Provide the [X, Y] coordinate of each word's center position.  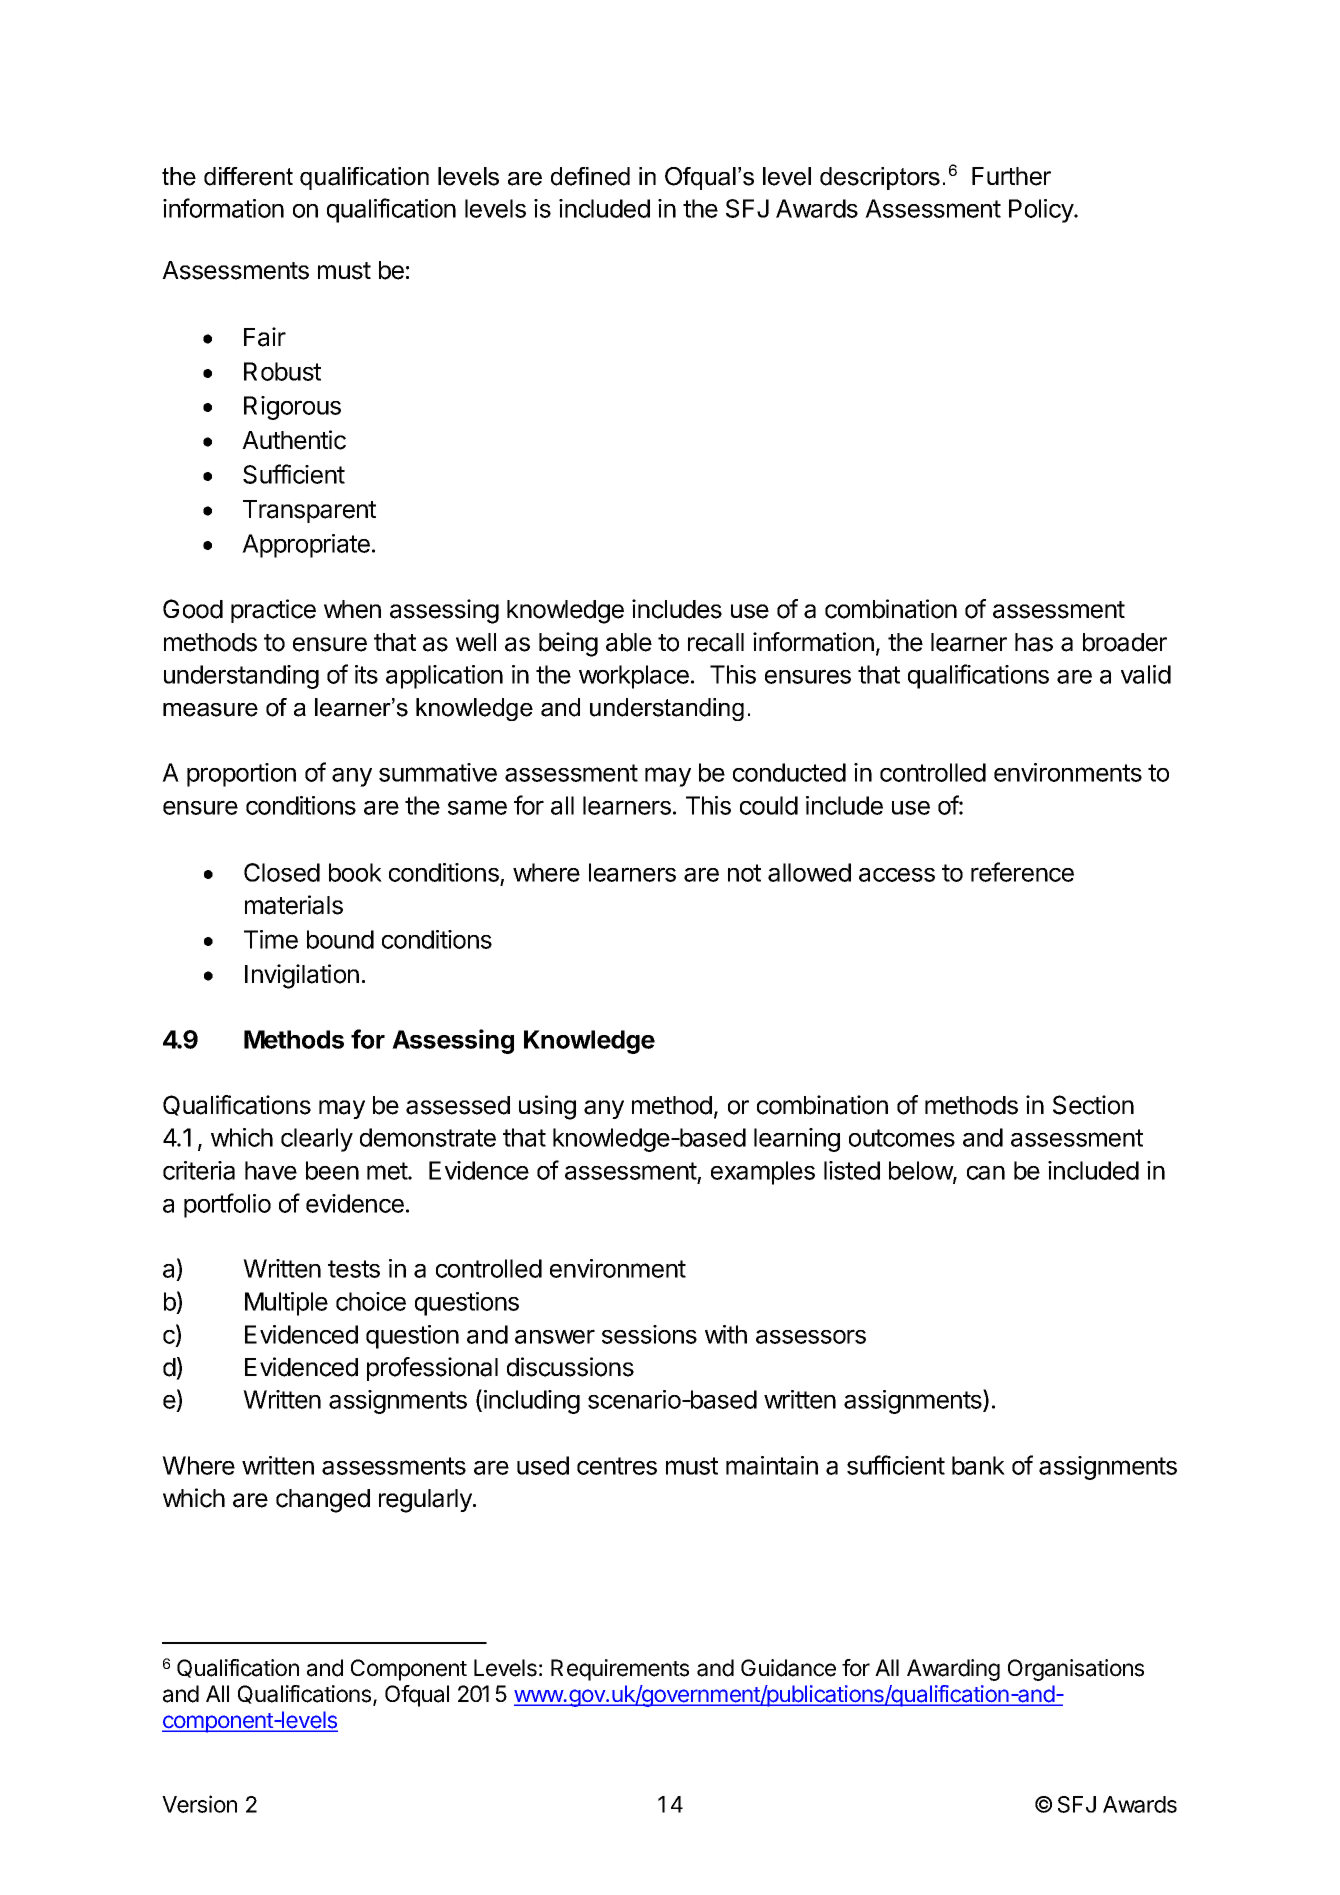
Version [199, 1804]
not [744, 873]
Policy [1042, 211]
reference [1022, 872]
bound [340, 939]
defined [590, 176]
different [248, 176]
